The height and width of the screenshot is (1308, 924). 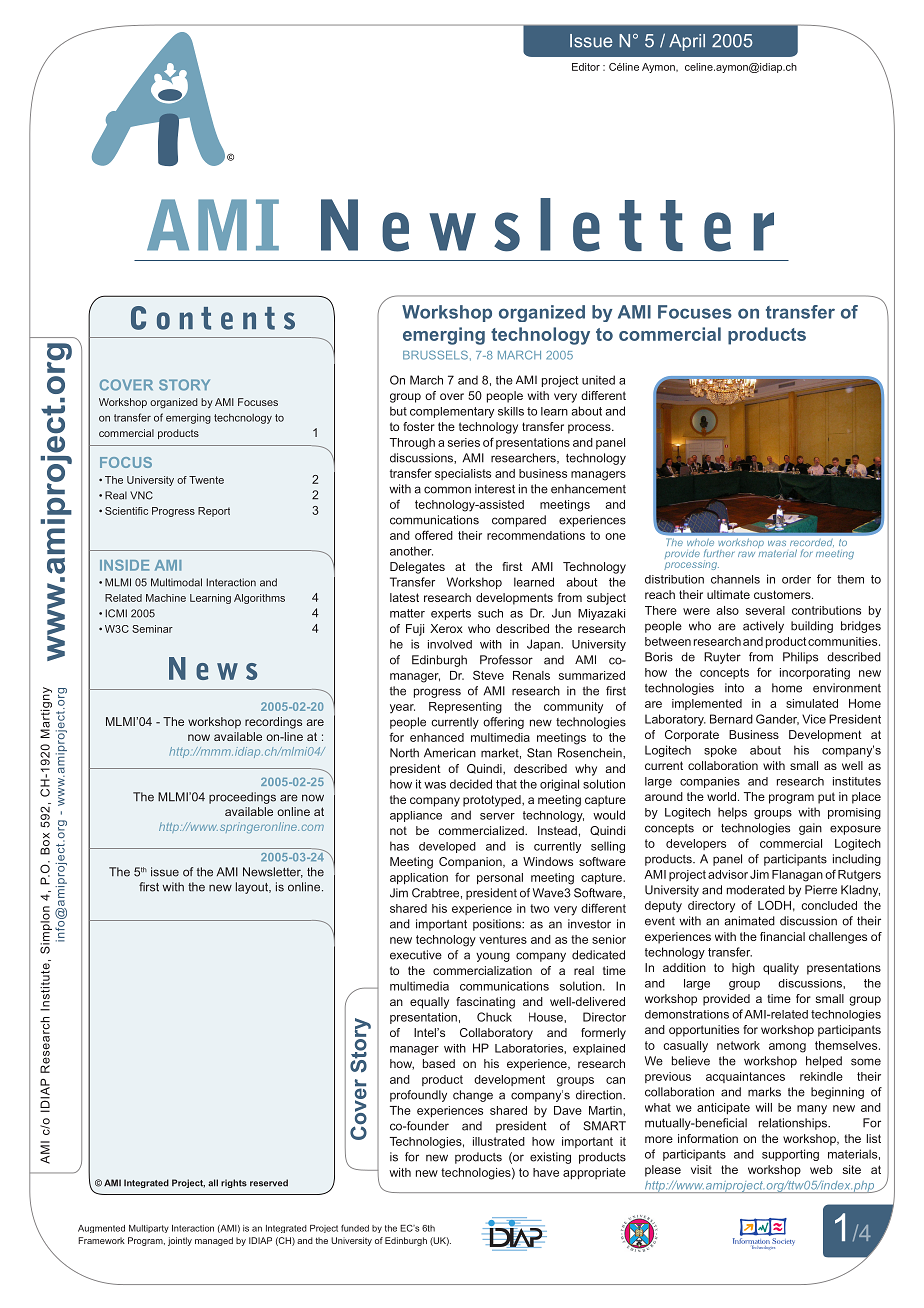 I want to click on BRUSSELS, so click(x=435, y=355).
